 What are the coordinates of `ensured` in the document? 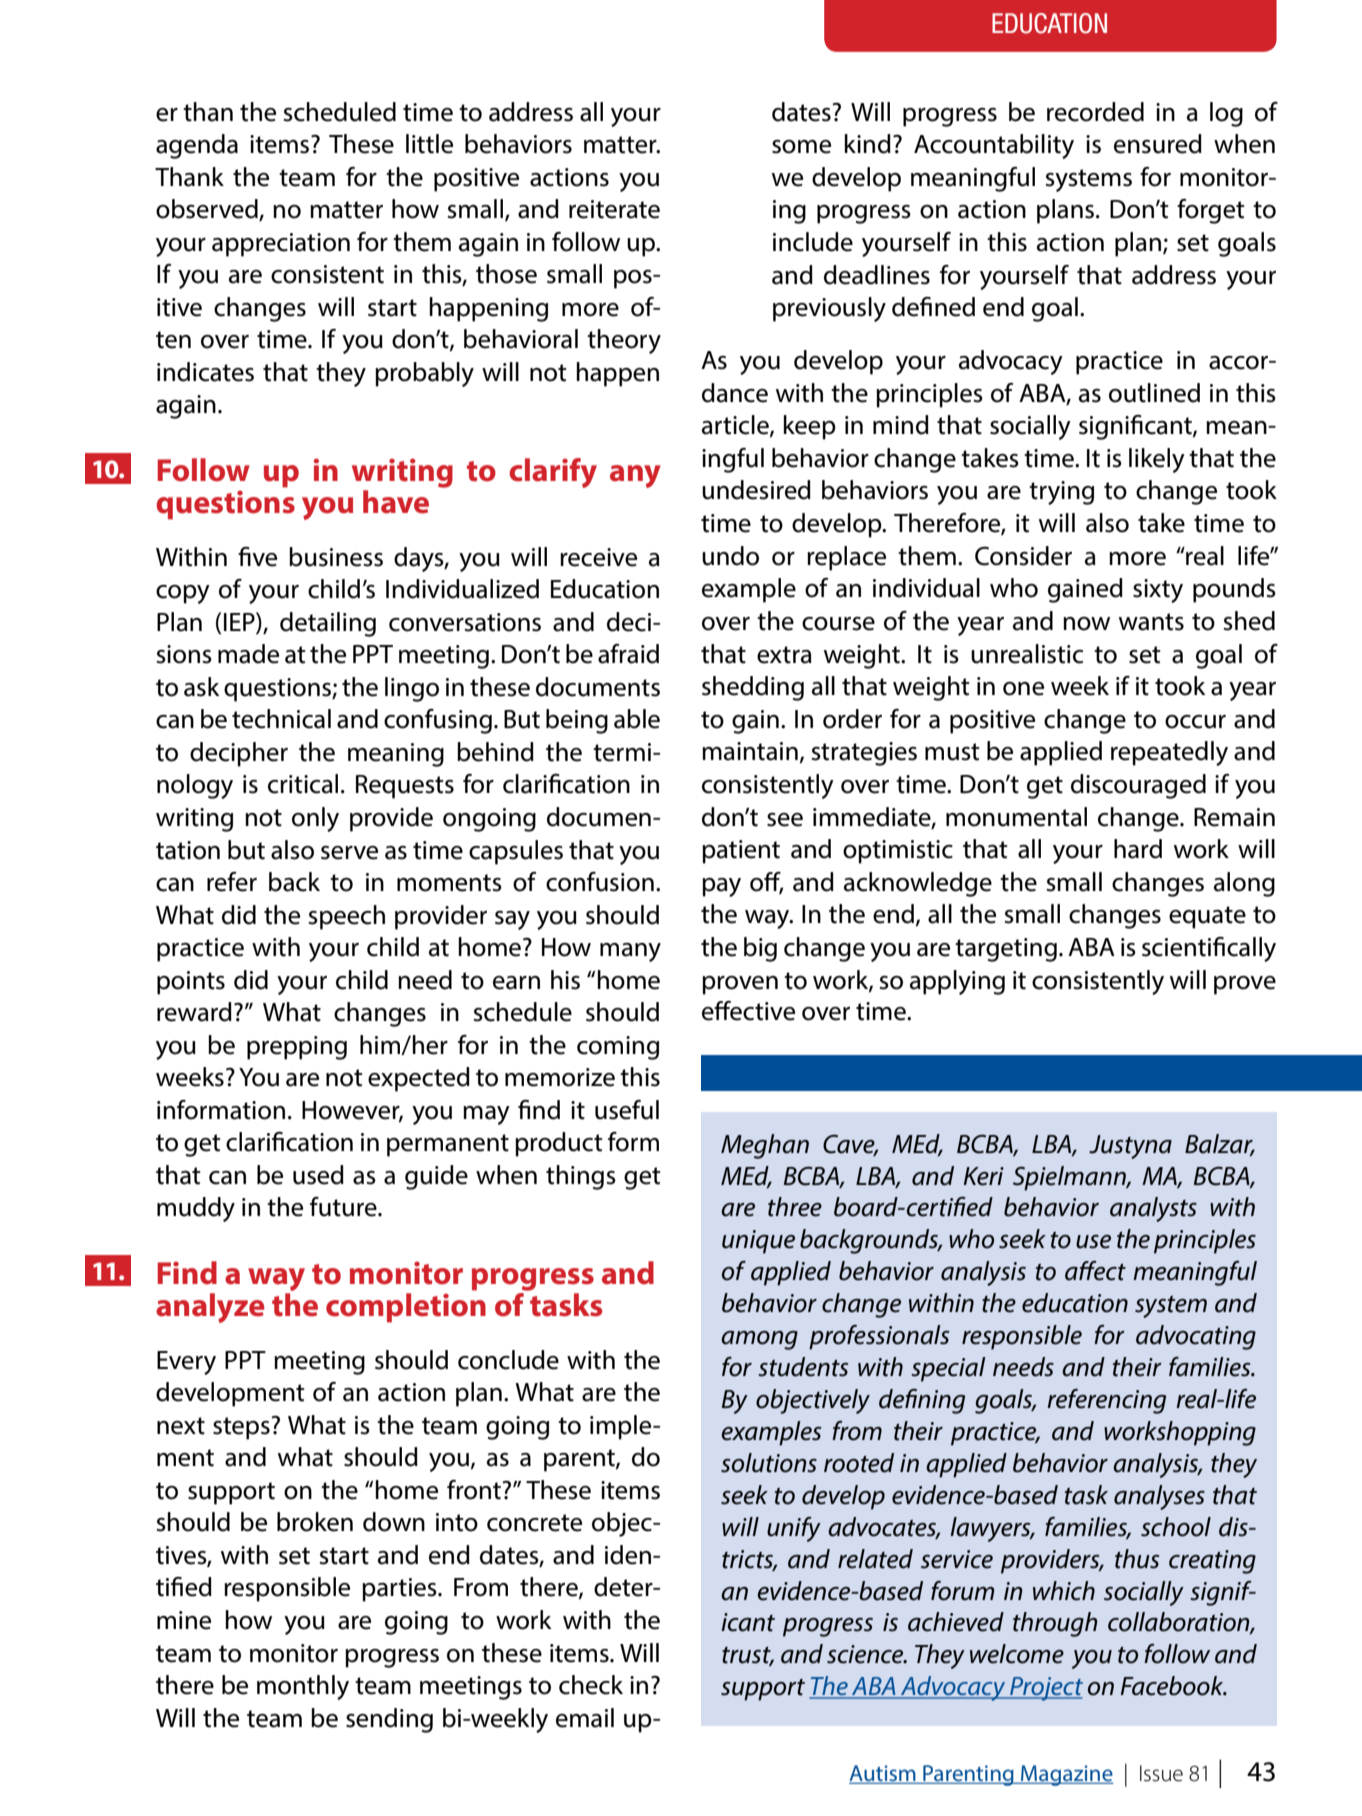 It's located at (1158, 144).
